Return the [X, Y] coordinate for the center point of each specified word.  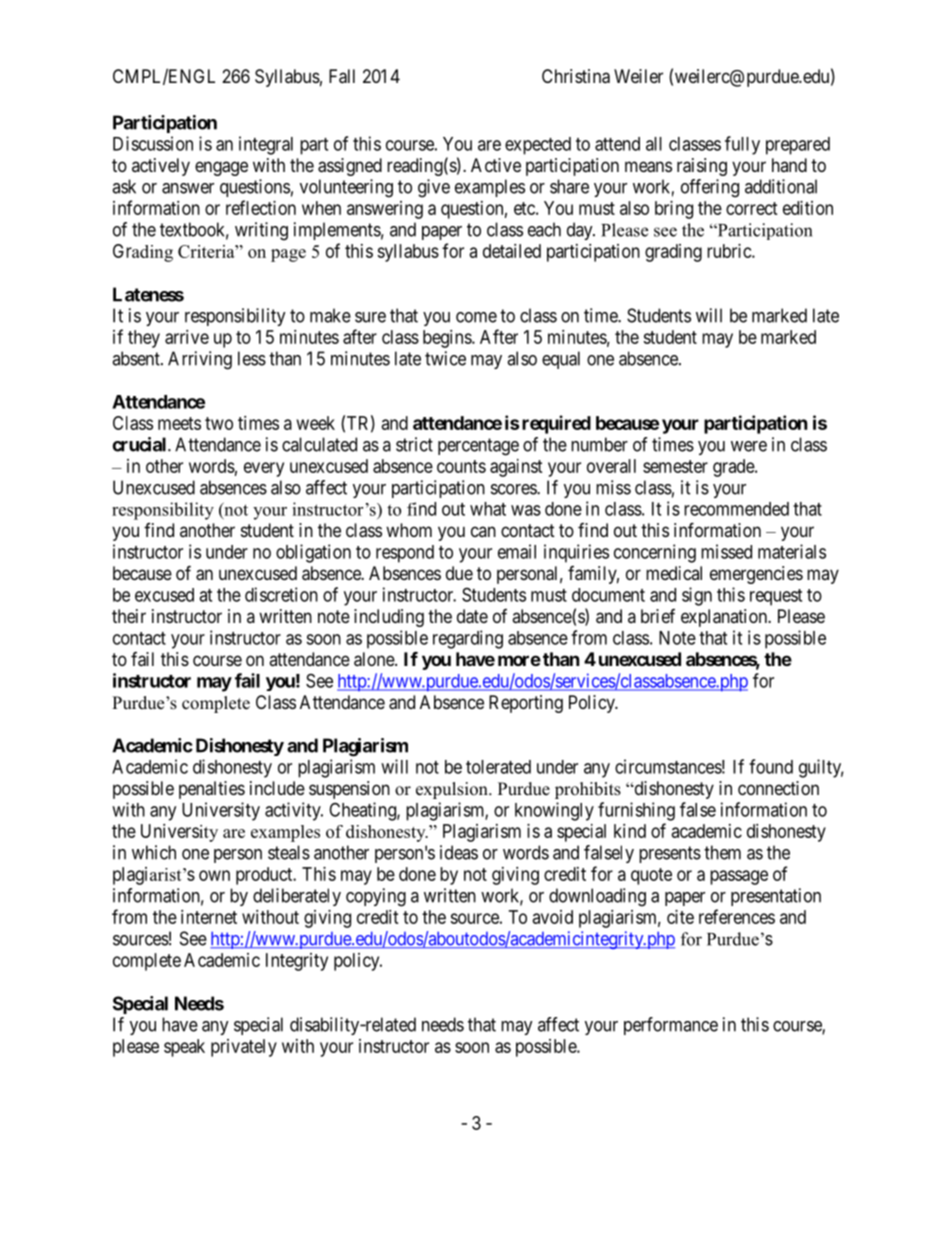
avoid [553, 917]
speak [184, 1048]
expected [538, 146]
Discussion [153, 143]
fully [742, 145]
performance [671, 1026]
